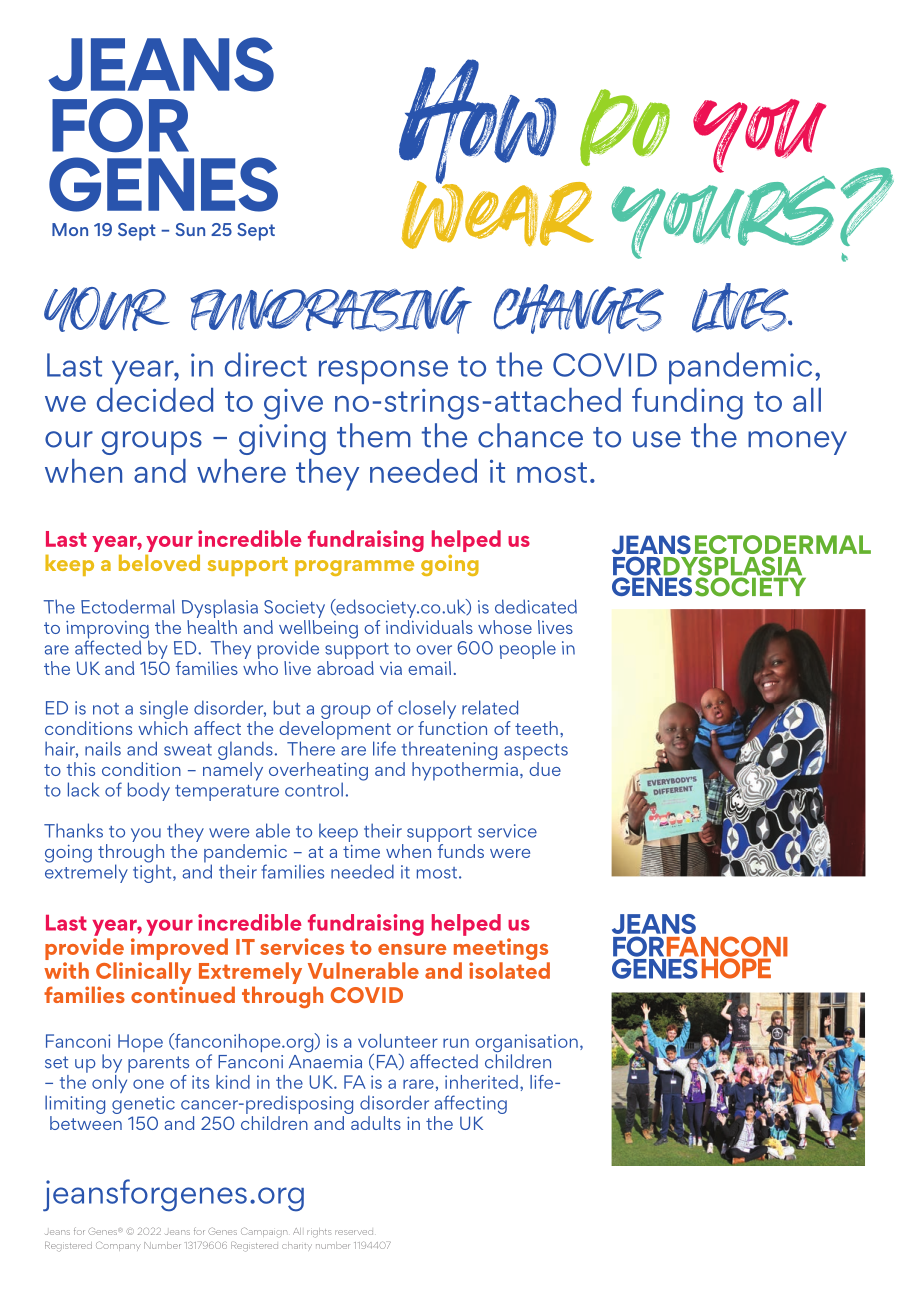 This image has width=924, height=1308. Describe the element at coordinates (412, 949) in the image. I see `ensure` at that location.
